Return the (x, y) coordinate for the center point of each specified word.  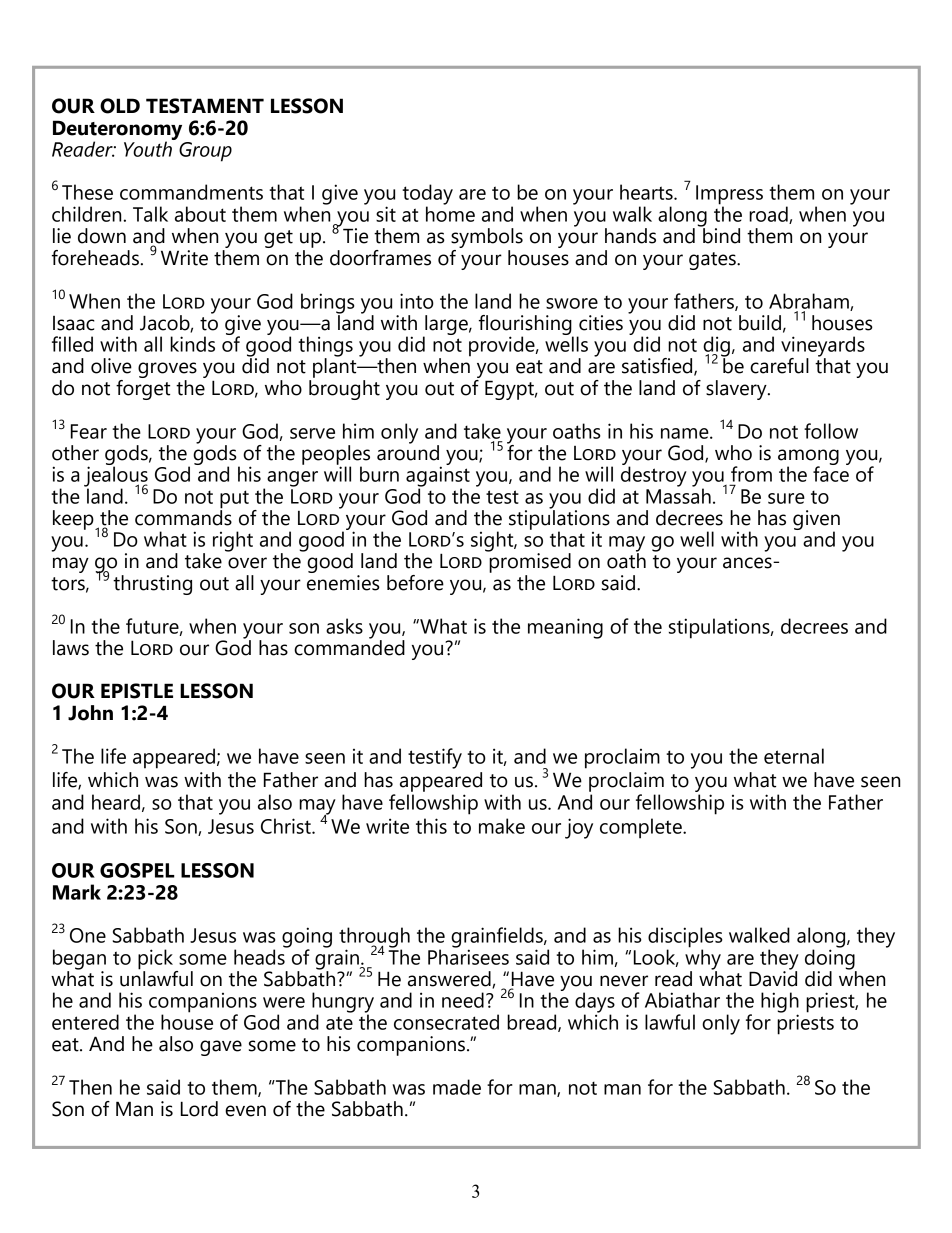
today (427, 195)
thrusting (152, 585)
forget (143, 388)
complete (642, 828)
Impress (729, 196)
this (431, 826)
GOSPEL (137, 870)
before (415, 583)
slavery (737, 390)
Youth (149, 148)
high (780, 1003)
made (457, 1087)
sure (786, 498)
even (245, 1111)
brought (344, 388)
